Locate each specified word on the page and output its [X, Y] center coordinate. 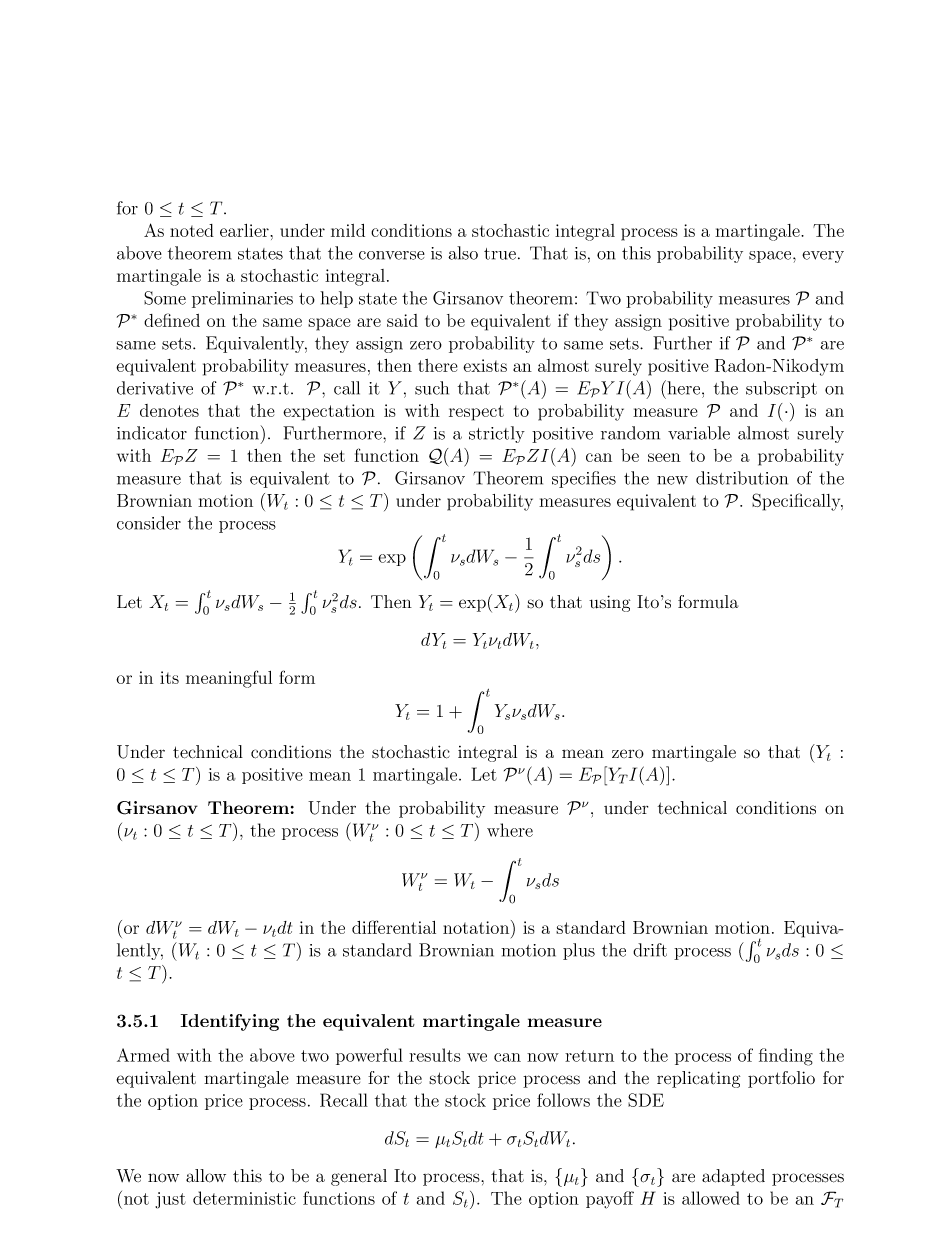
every [823, 257]
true [500, 254]
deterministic [244, 1198]
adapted [733, 1177]
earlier [245, 230]
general [359, 1177]
